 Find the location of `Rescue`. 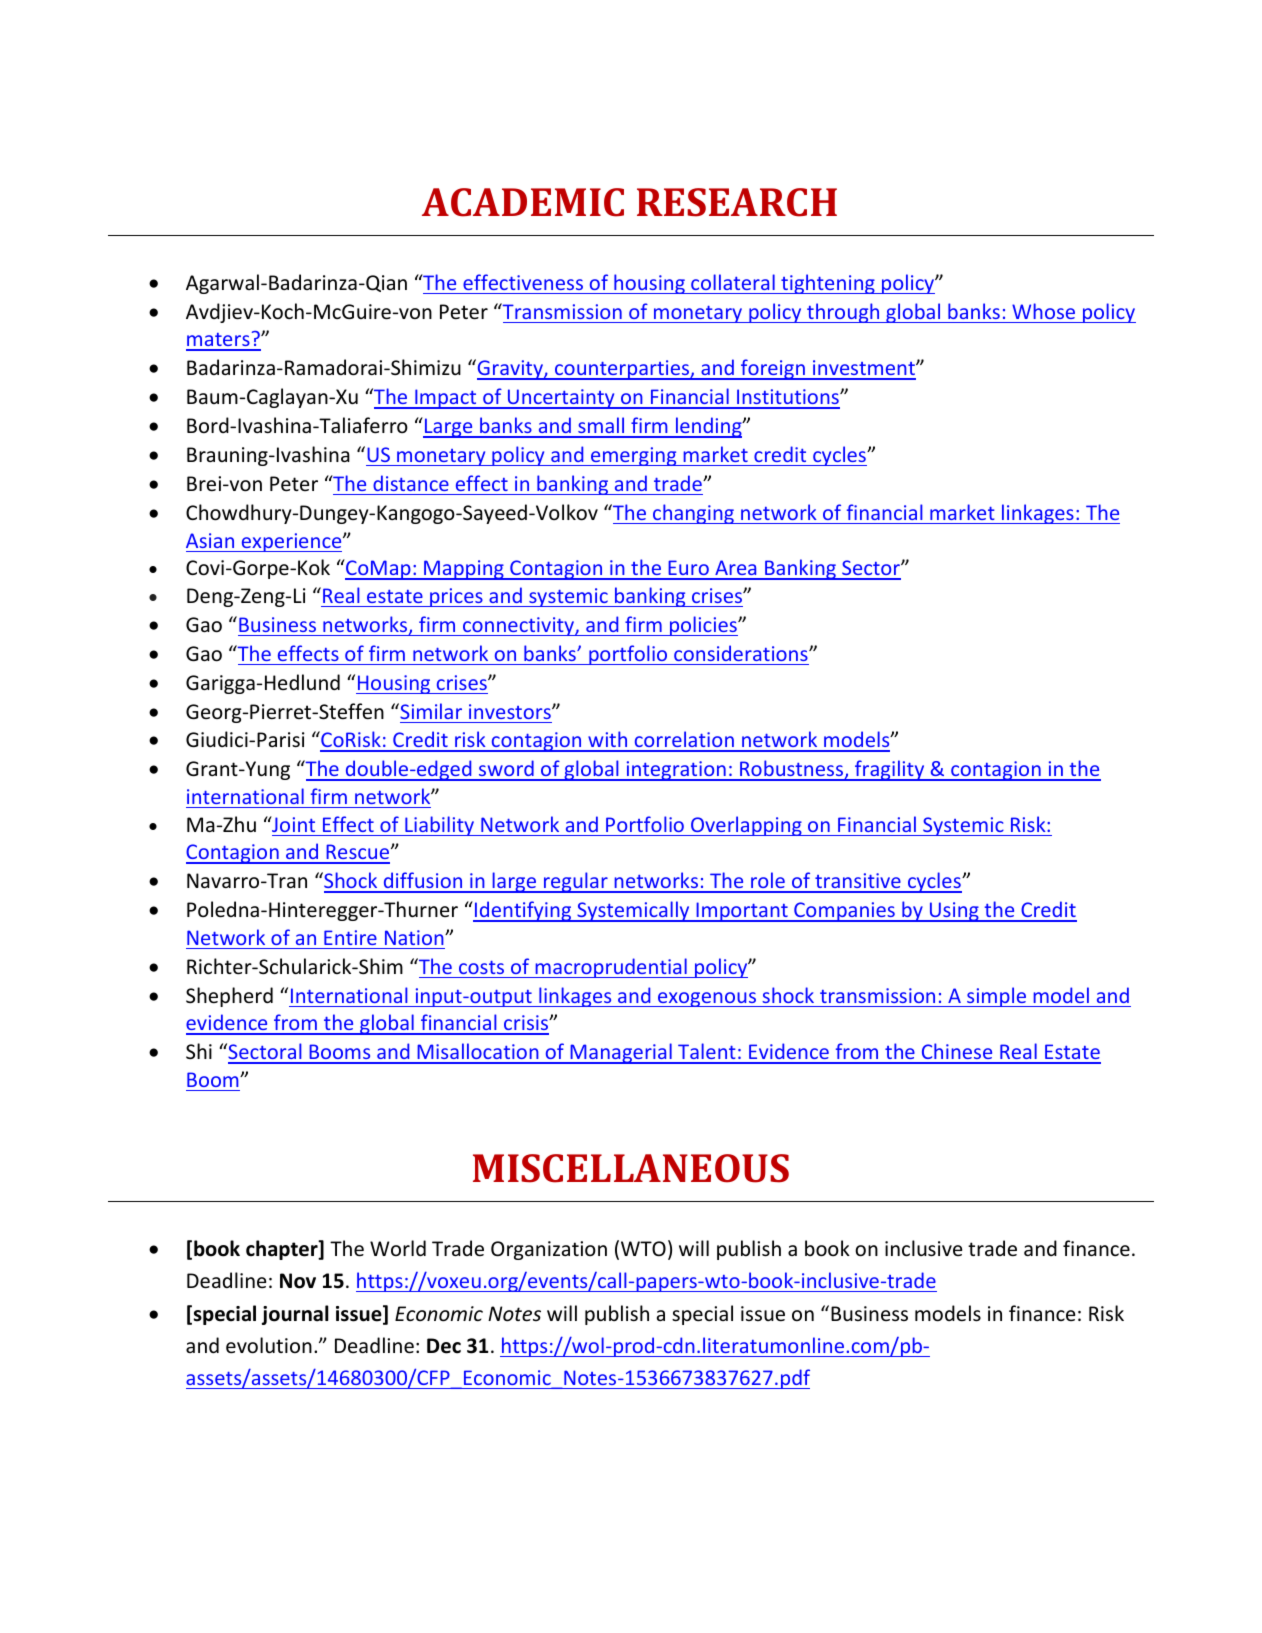

Rescue is located at coordinates (358, 853).
